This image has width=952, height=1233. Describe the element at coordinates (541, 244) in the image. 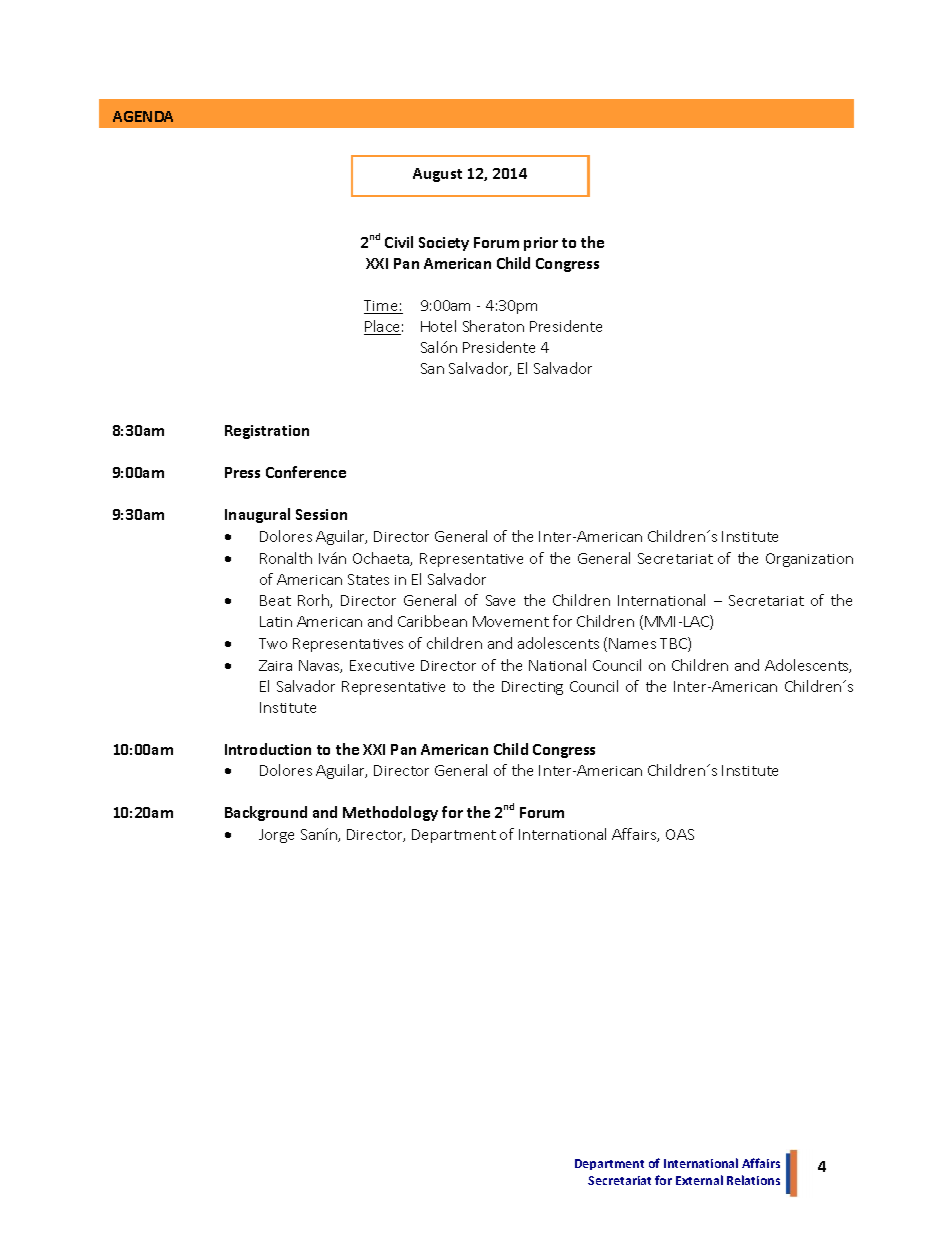

I see `prior` at that location.
